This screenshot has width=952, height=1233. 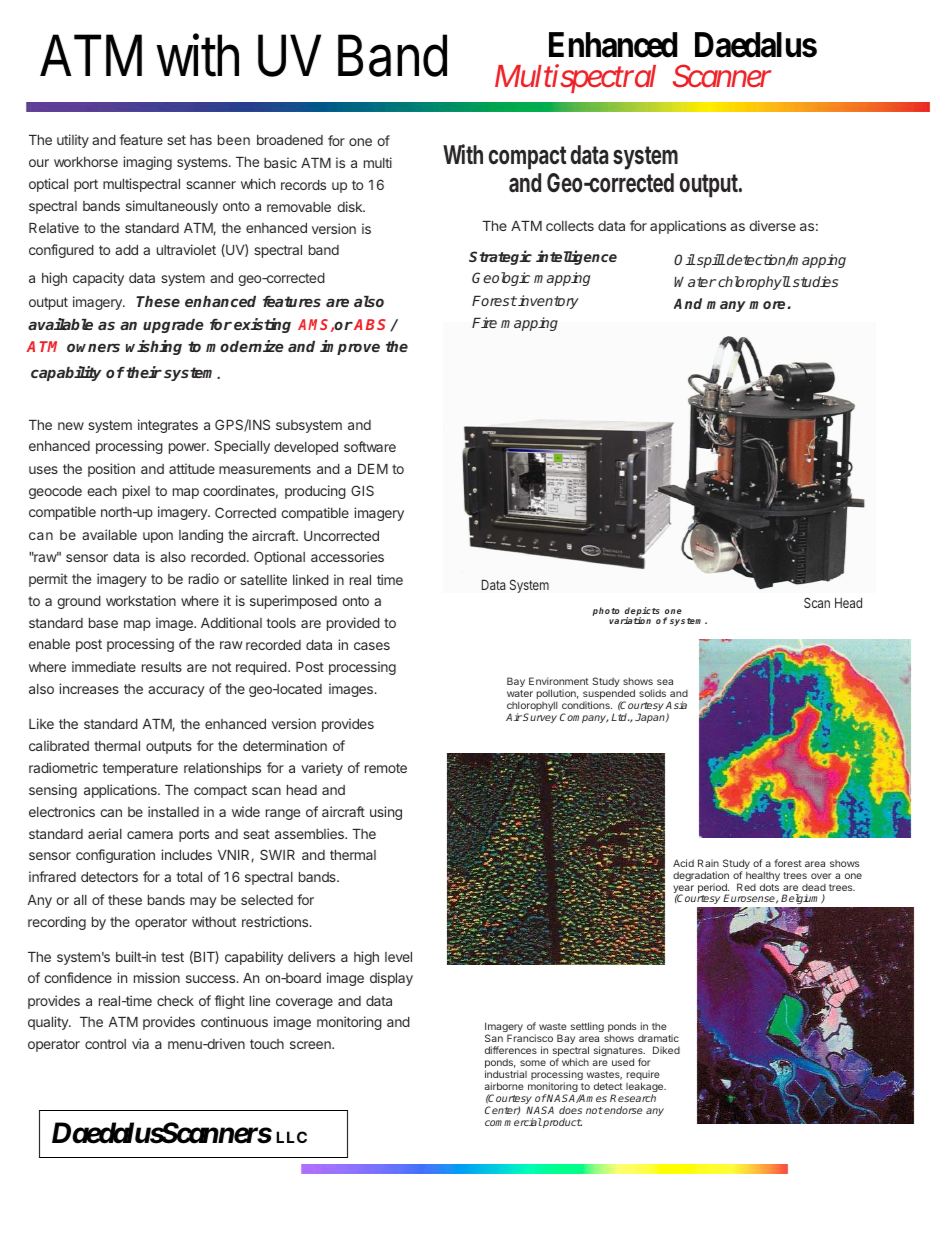 What do you see at coordinates (652, 693) in the screenshot?
I see `solids` at bounding box center [652, 693].
